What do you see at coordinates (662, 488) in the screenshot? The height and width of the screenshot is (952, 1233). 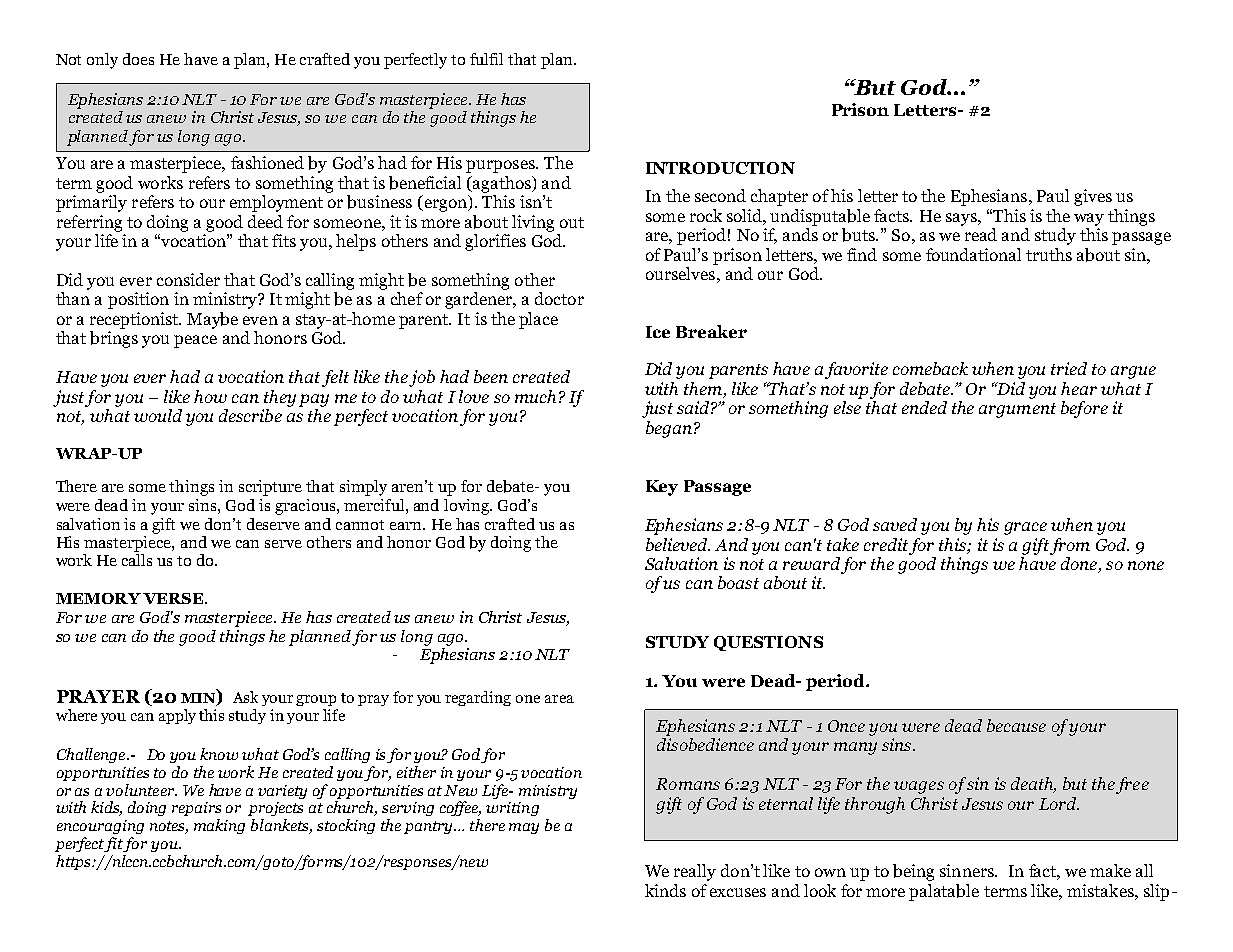 I see `Key` at bounding box center [662, 488].
